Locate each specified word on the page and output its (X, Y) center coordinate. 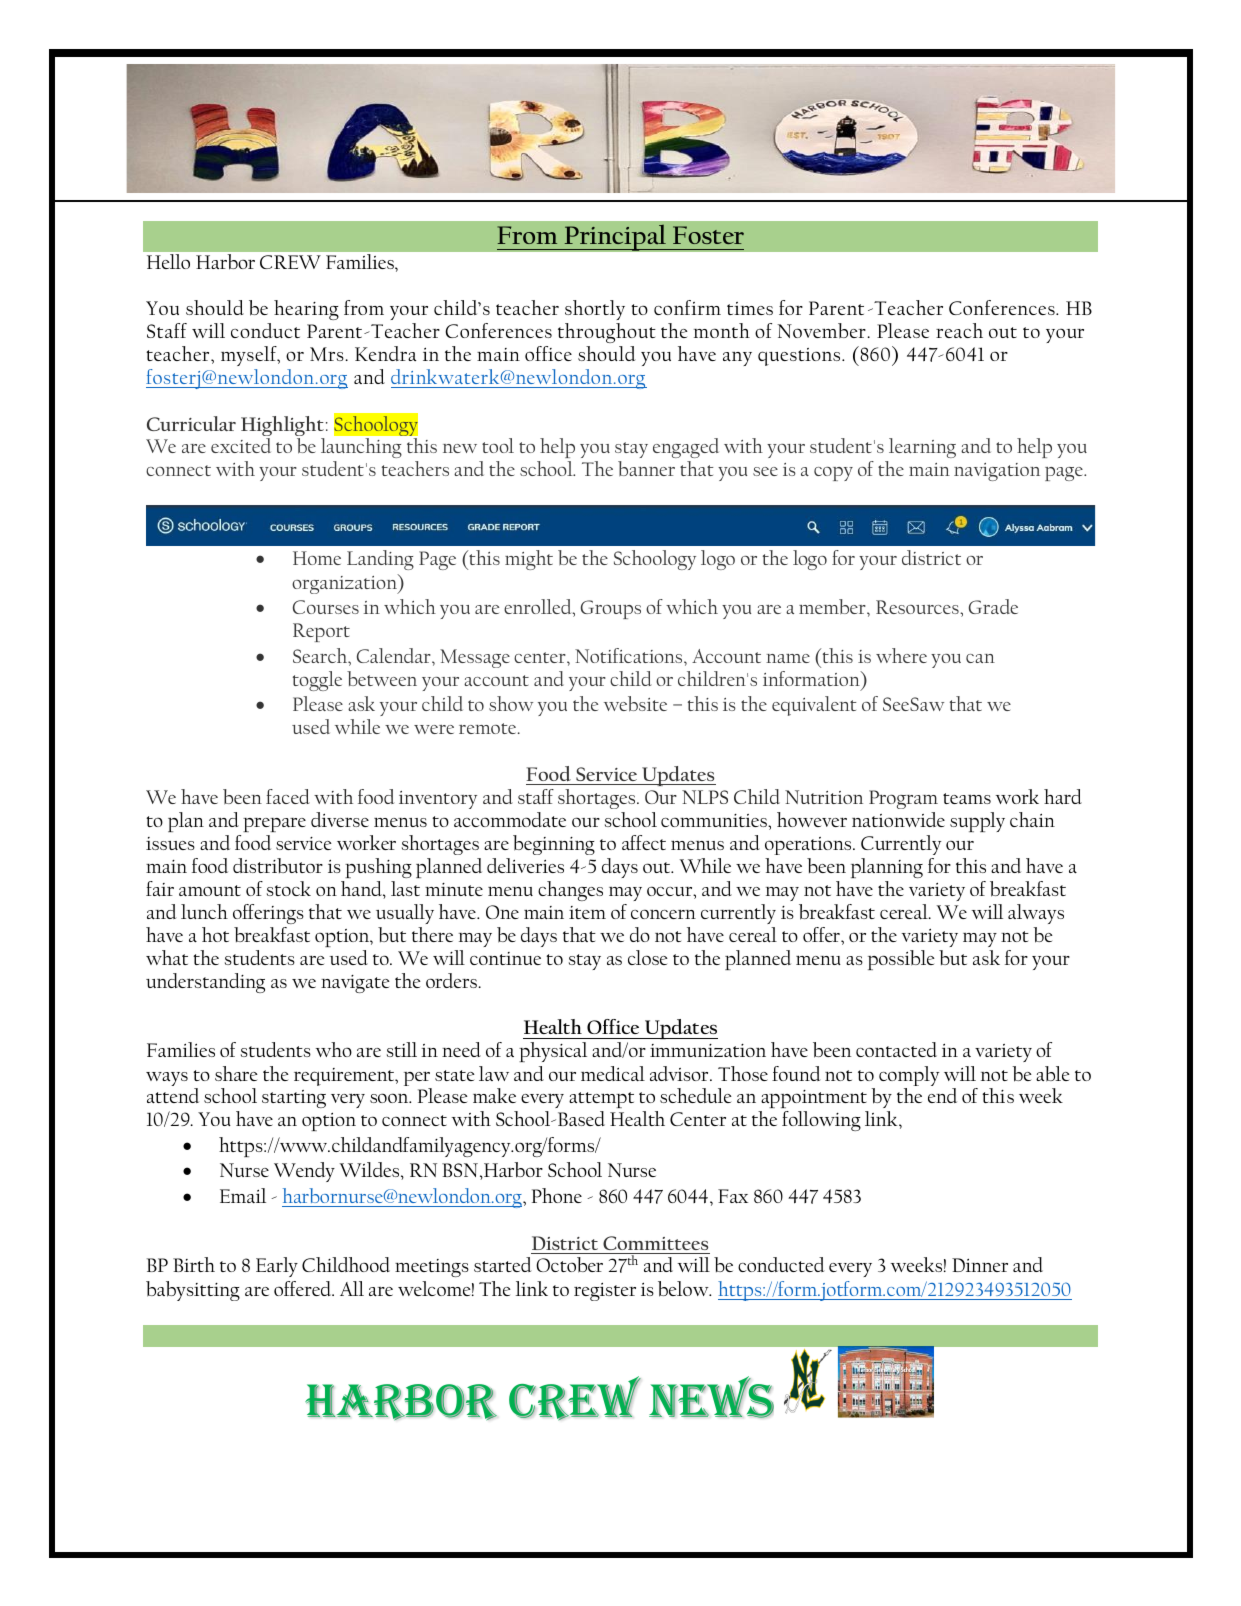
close (648, 957)
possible (901, 960)
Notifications (630, 655)
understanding (205, 983)
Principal (615, 237)
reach (959, 330)
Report (321, 632)
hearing (306, 310)
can (980, 658)
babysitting (193, 1291)
